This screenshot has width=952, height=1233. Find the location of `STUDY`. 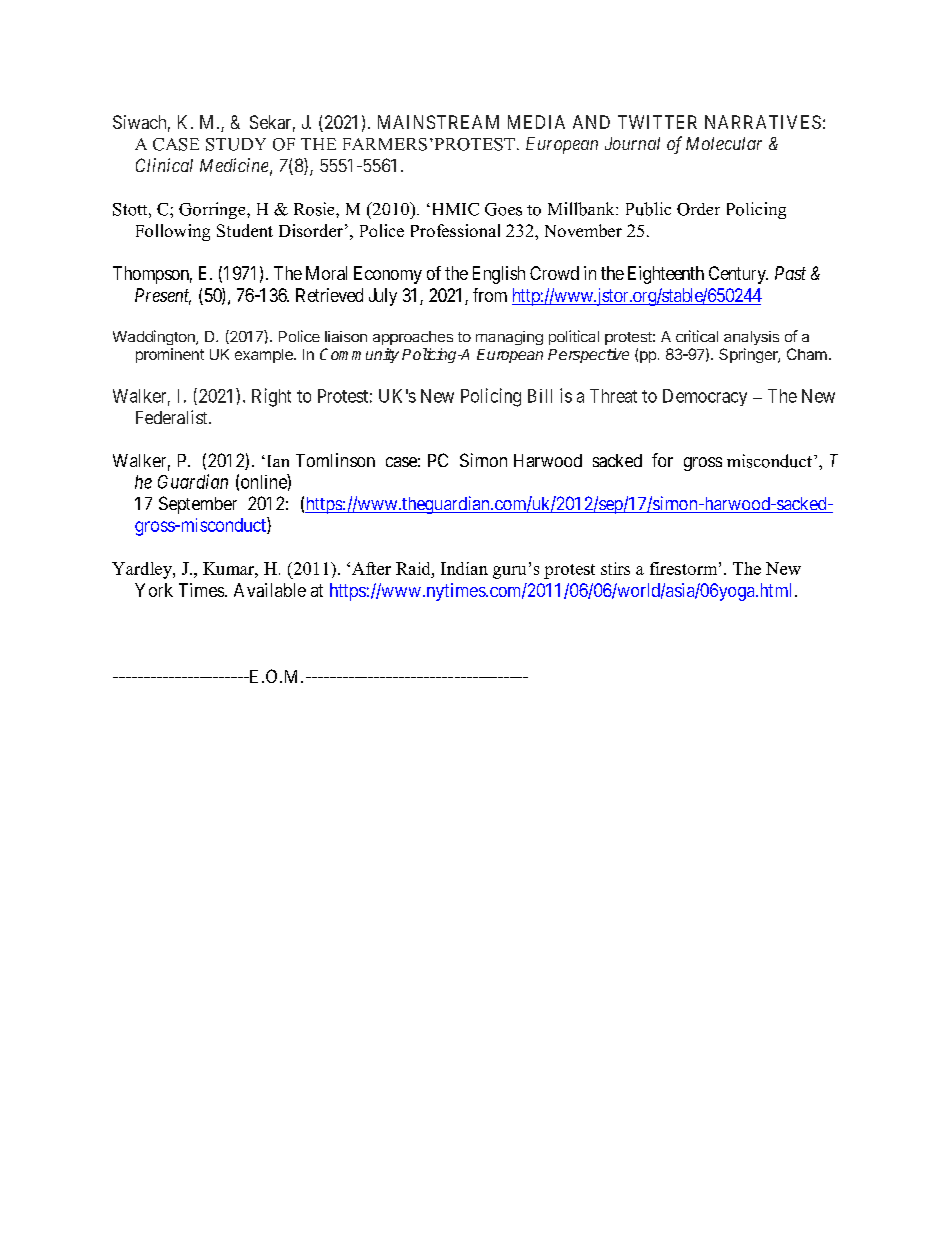

STUDY is located at coordinates (236, 144).
